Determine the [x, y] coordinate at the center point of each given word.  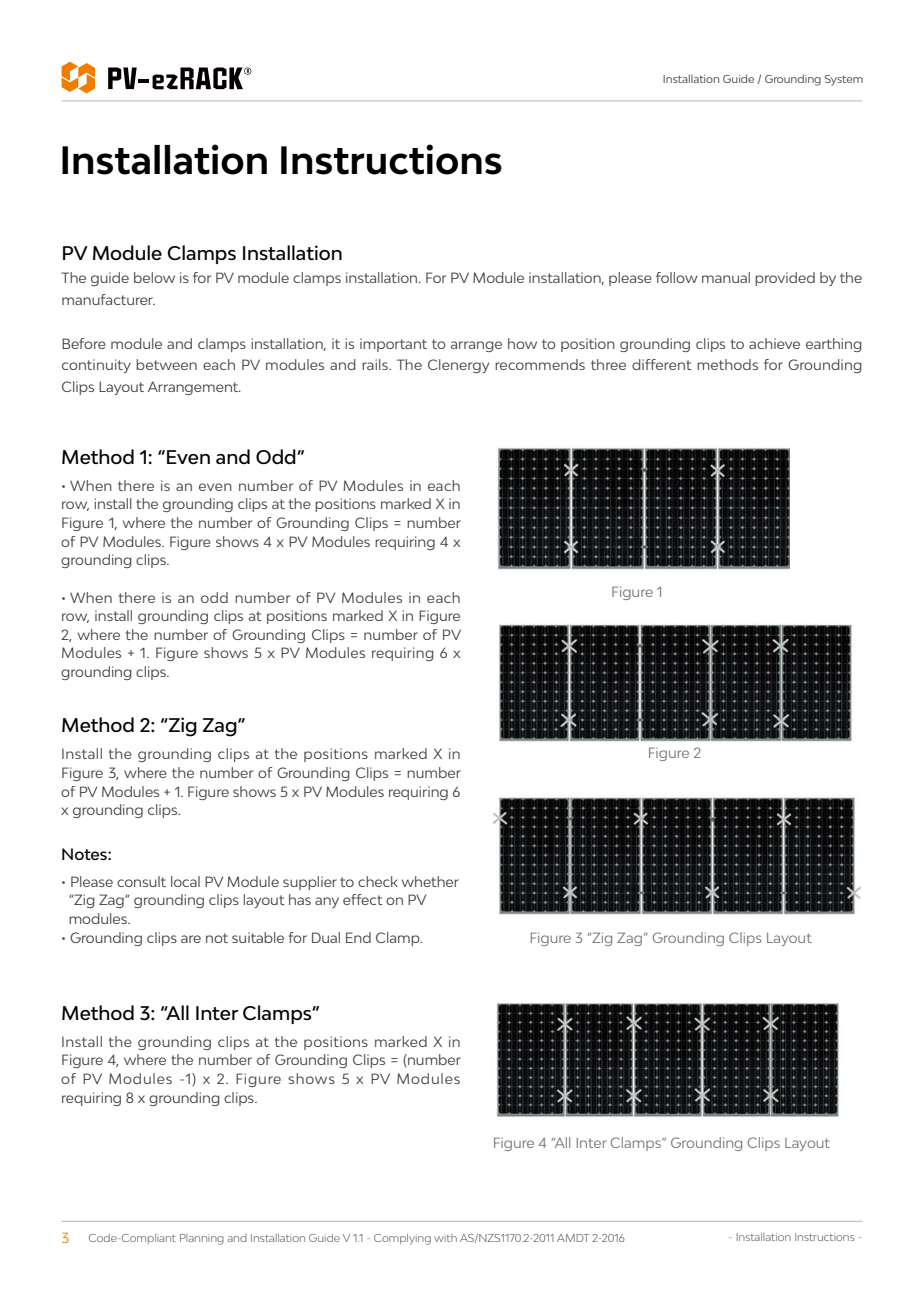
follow [677, 277]
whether [430, 881]
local [185, 881]
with [445, 1238]
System [844, 80]
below [154, 277]
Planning [202, 1239]
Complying [402, 1239]
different [662, 364]
